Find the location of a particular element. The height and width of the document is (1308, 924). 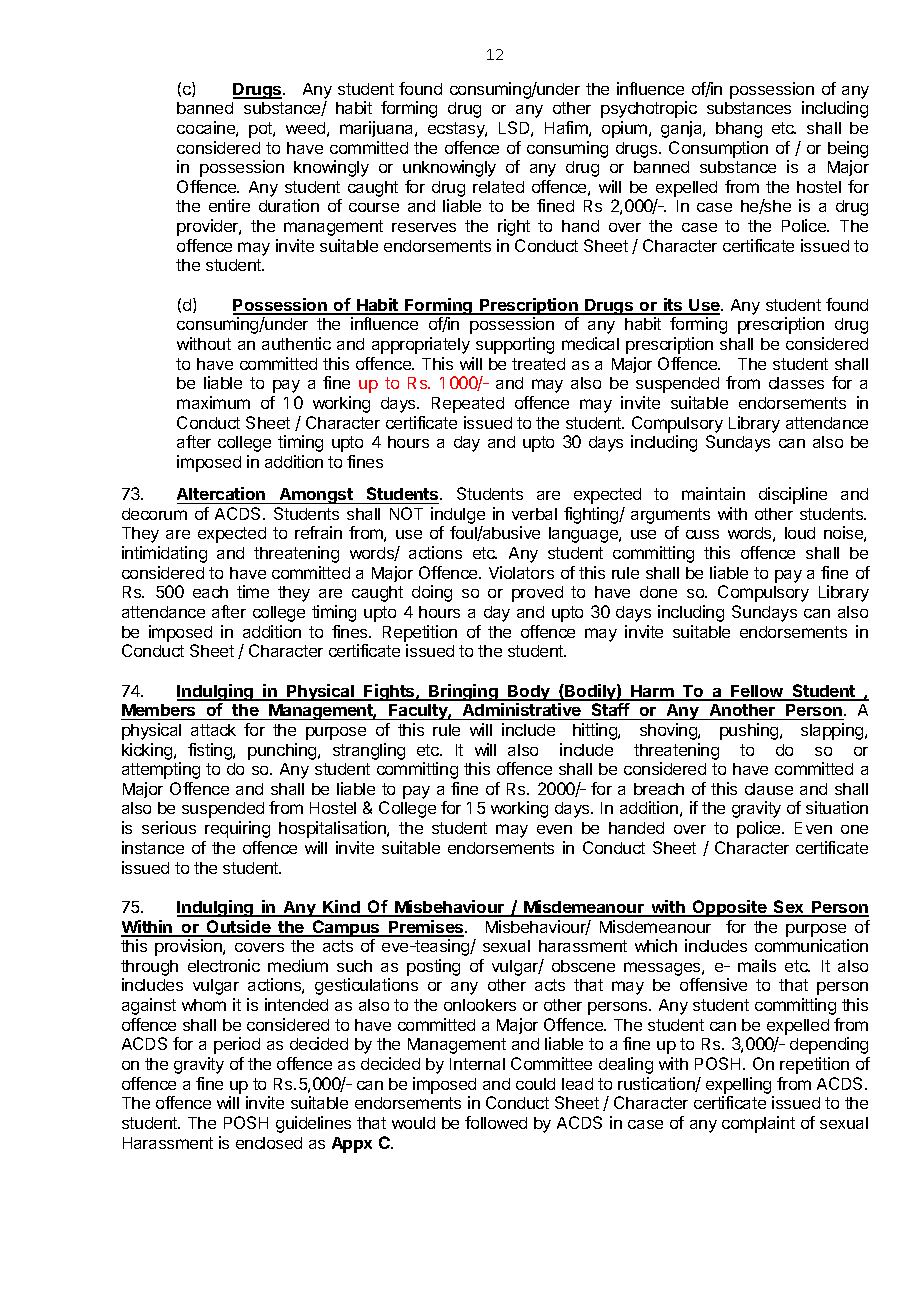

followed is located at coordinates (496, 1122).
